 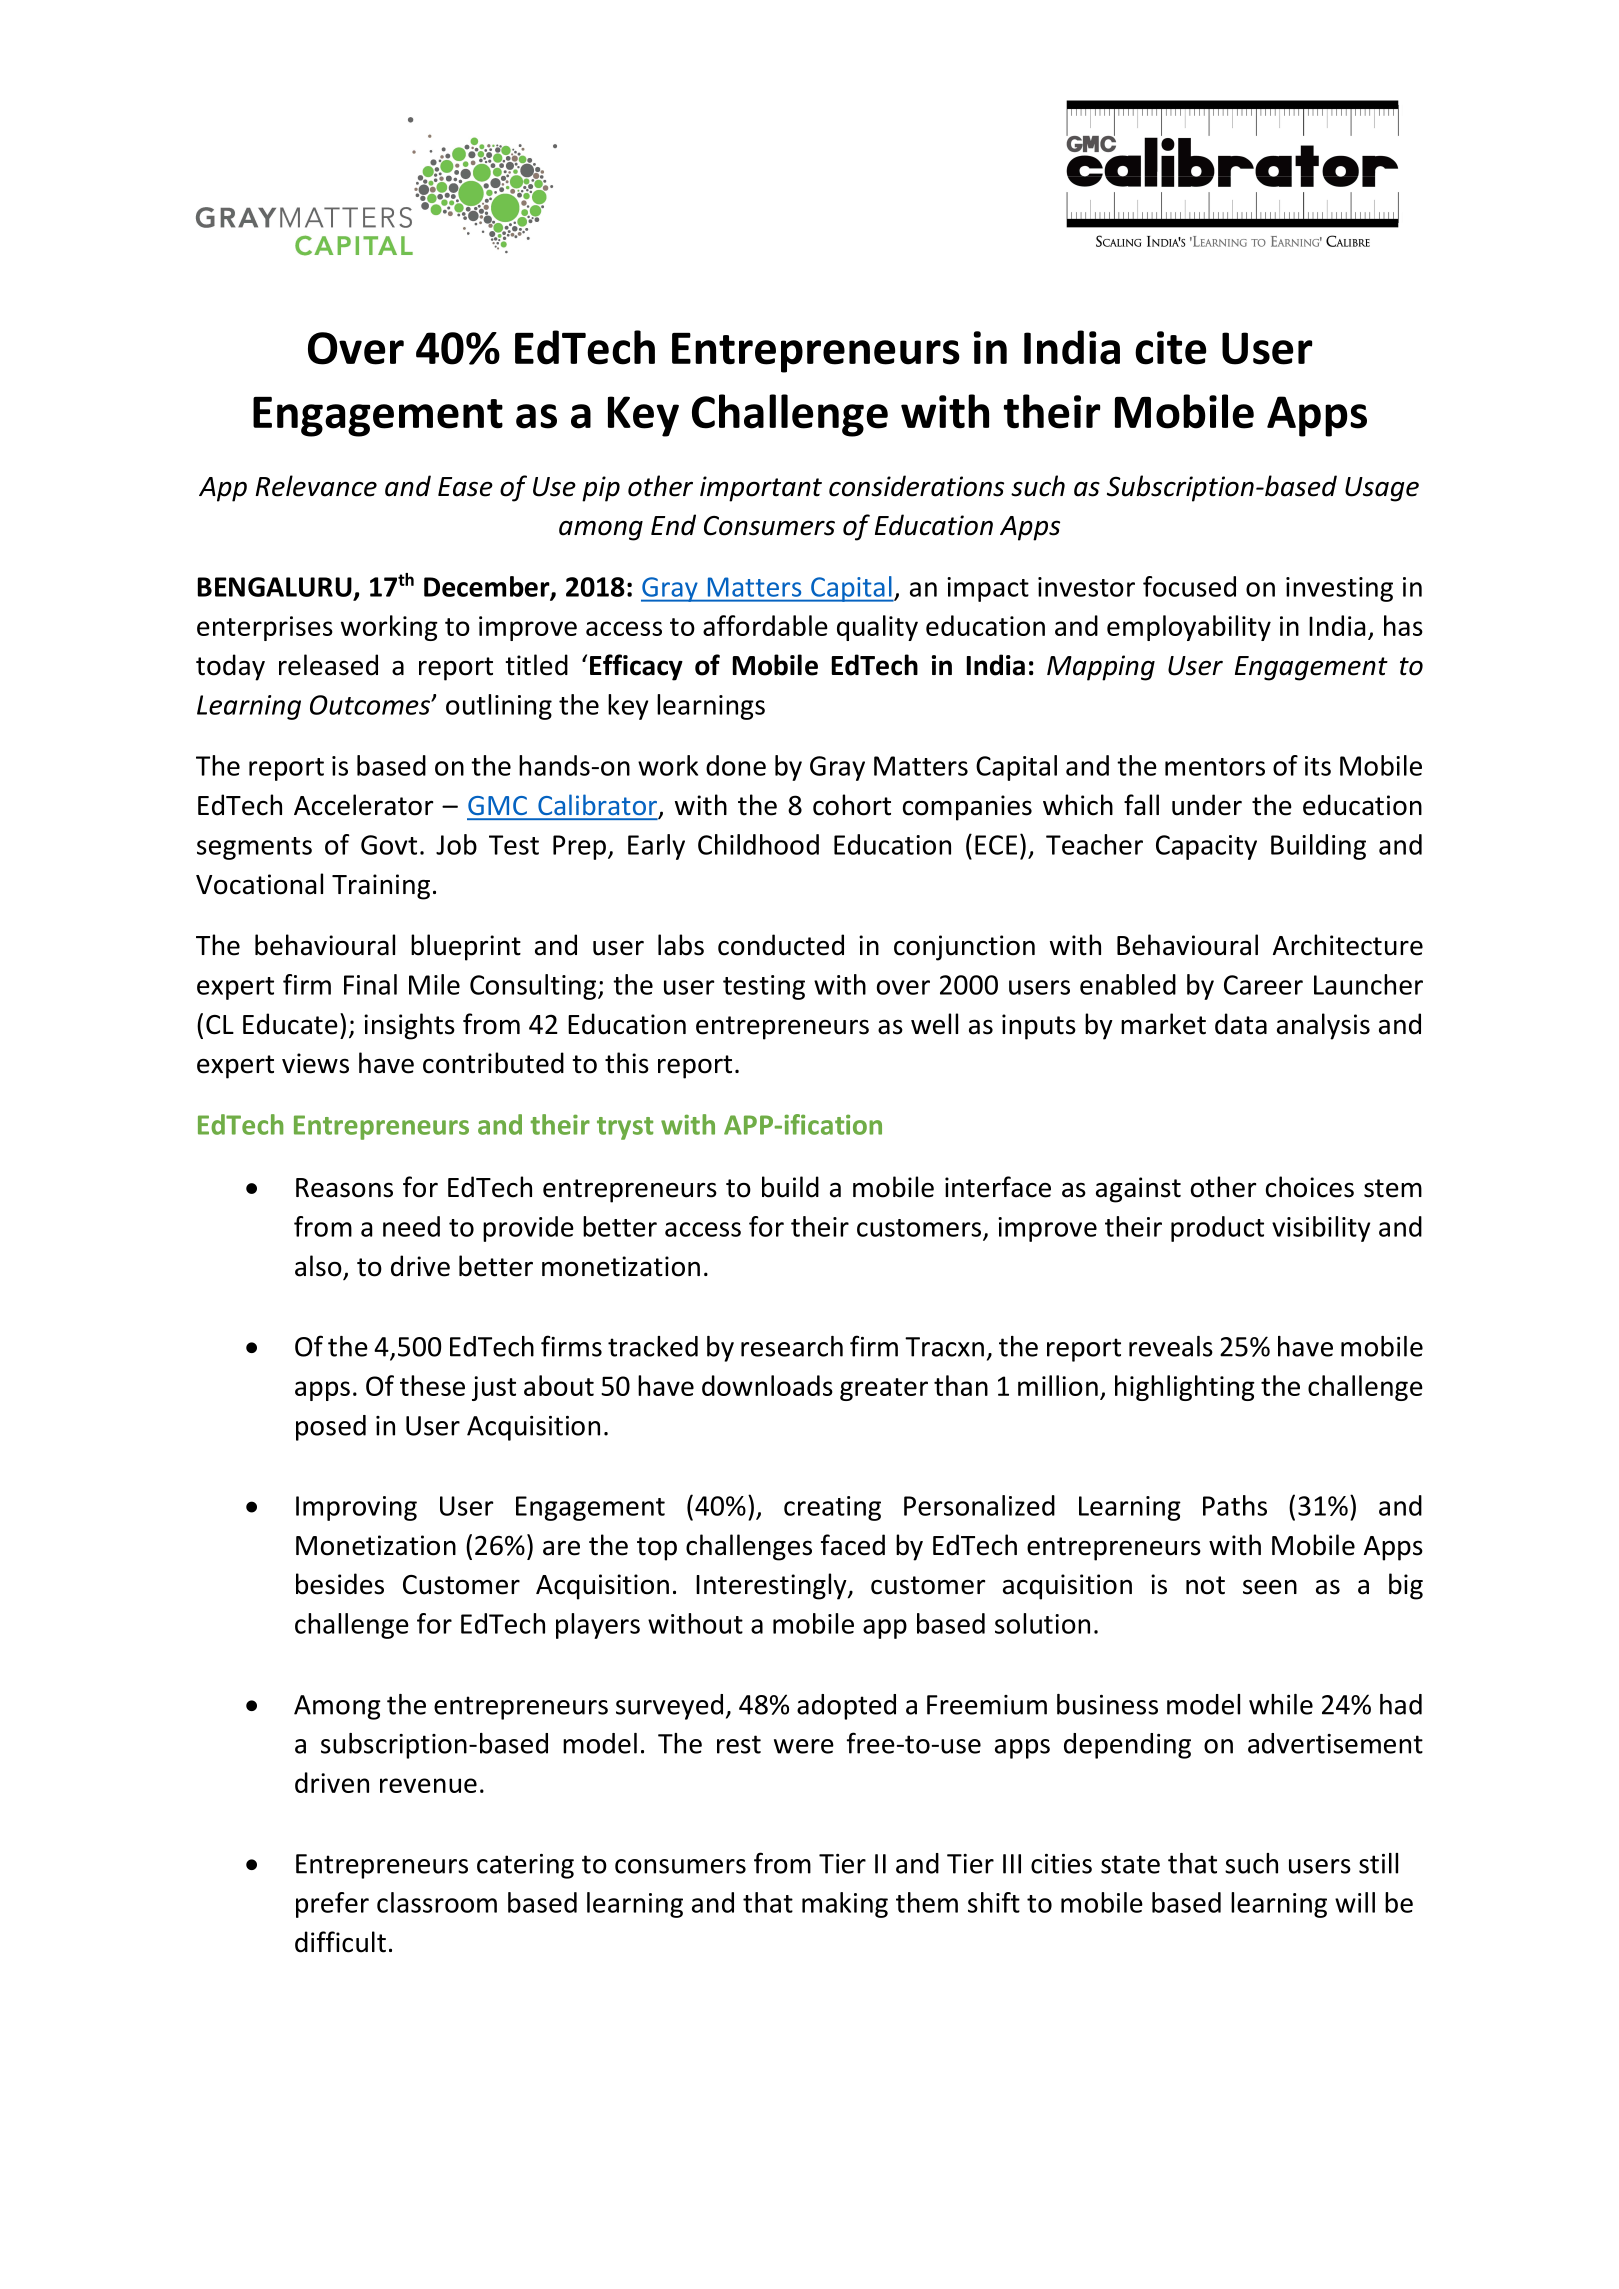 I want to click on making, so click(x=845, y=1905).
